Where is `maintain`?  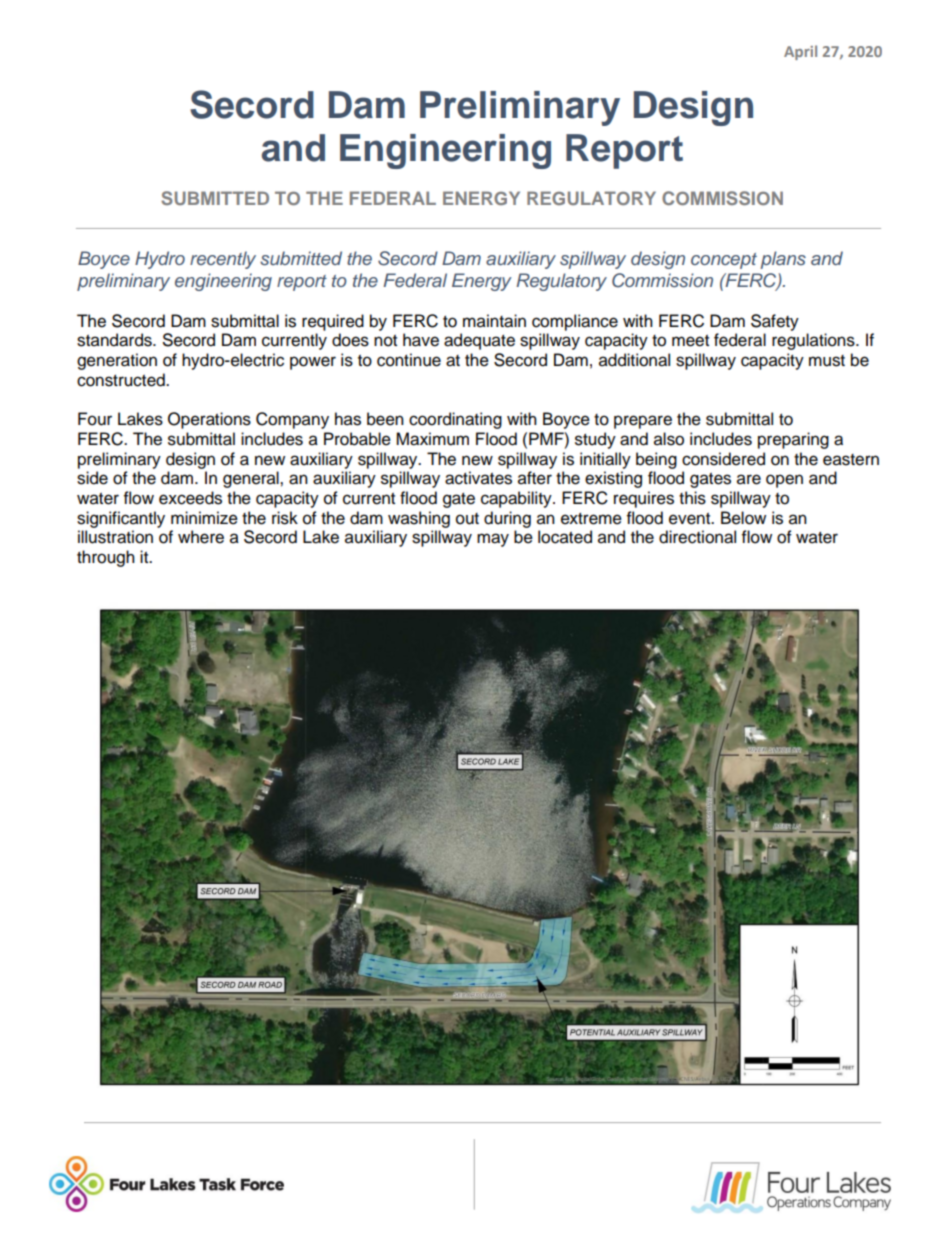 maintain is located at coordinates (494, 321).
